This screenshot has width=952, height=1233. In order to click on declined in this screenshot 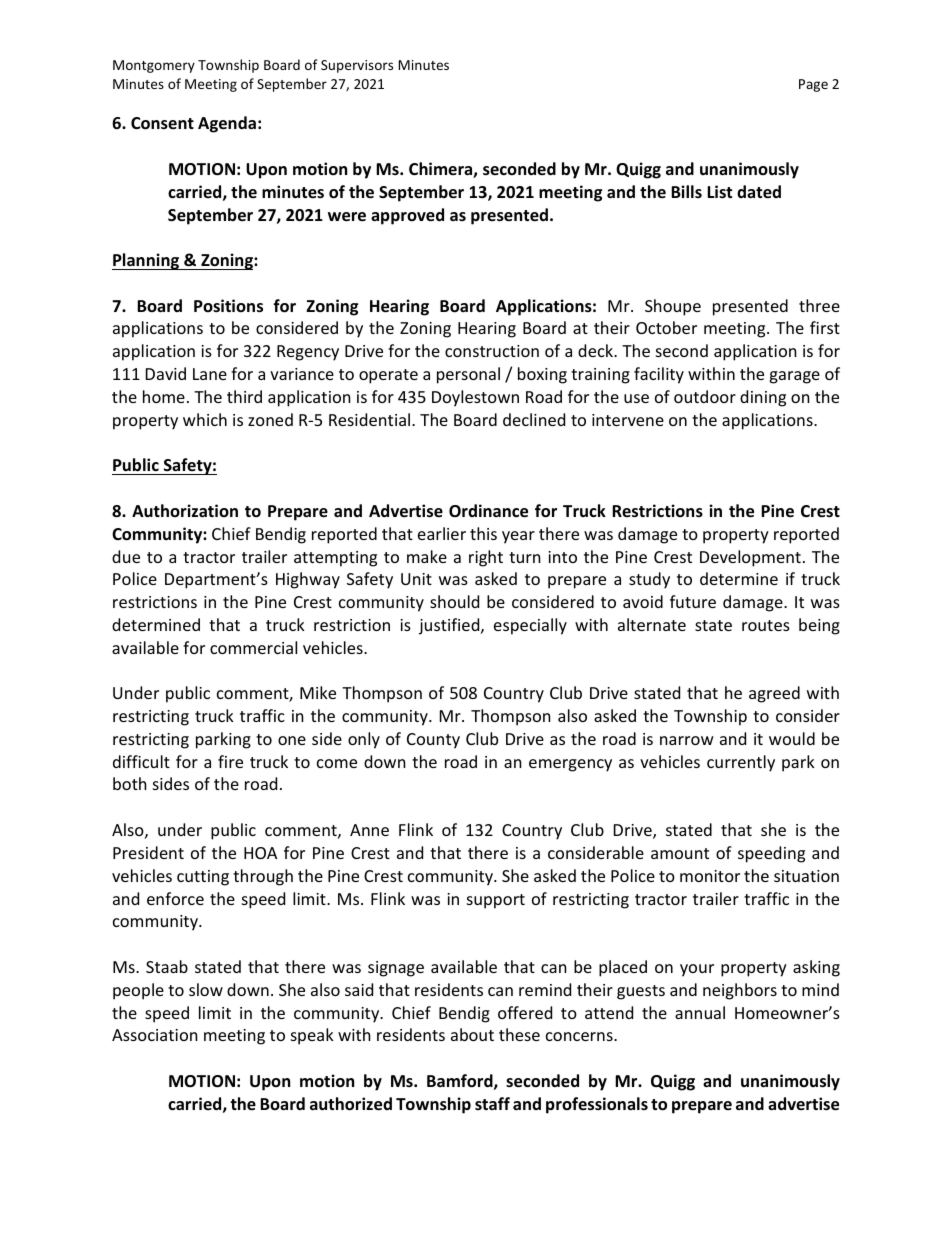, I will do `click(534, 419)`.
